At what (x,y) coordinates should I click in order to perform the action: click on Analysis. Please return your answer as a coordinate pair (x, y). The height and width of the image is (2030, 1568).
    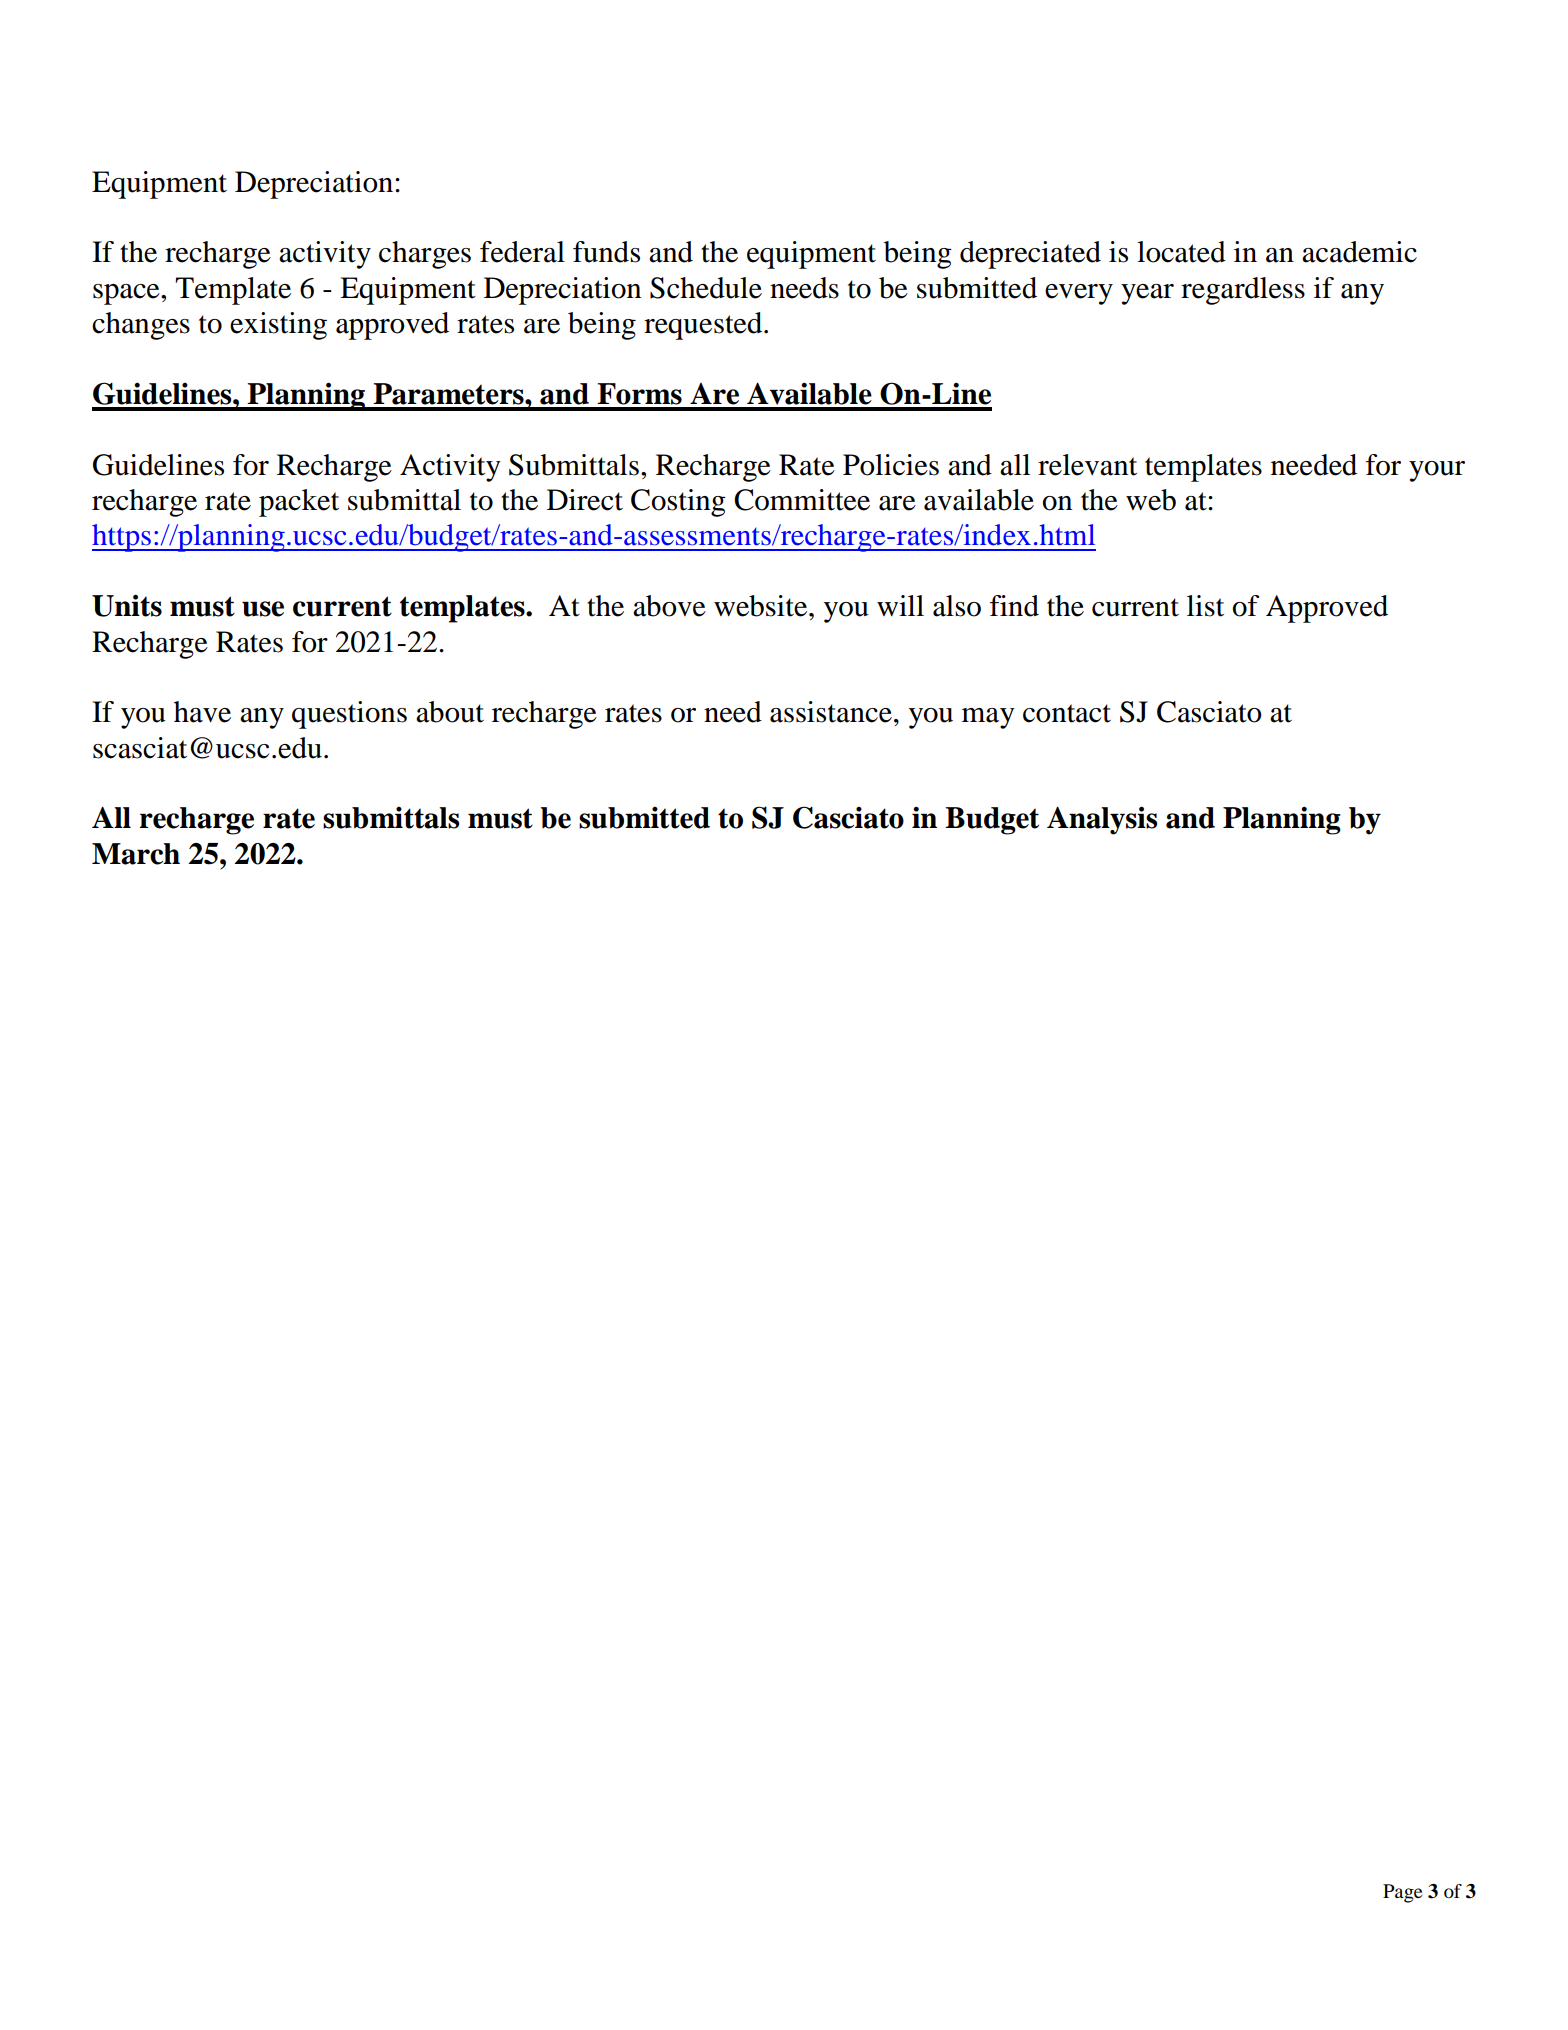
    Looking at the image, I should click on (1102, 820).
